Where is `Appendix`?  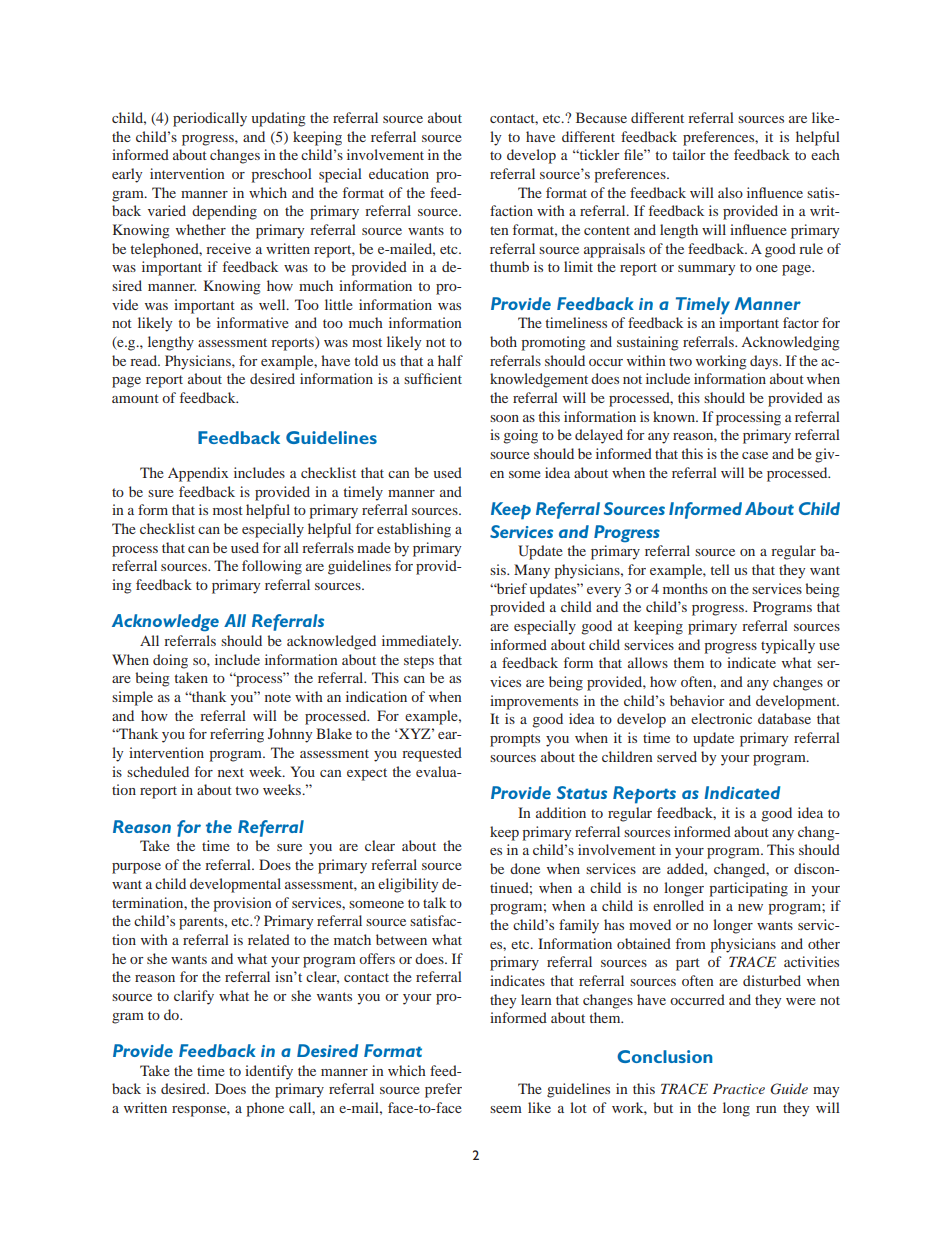 Appendix is located at coordinates (198, 474).
